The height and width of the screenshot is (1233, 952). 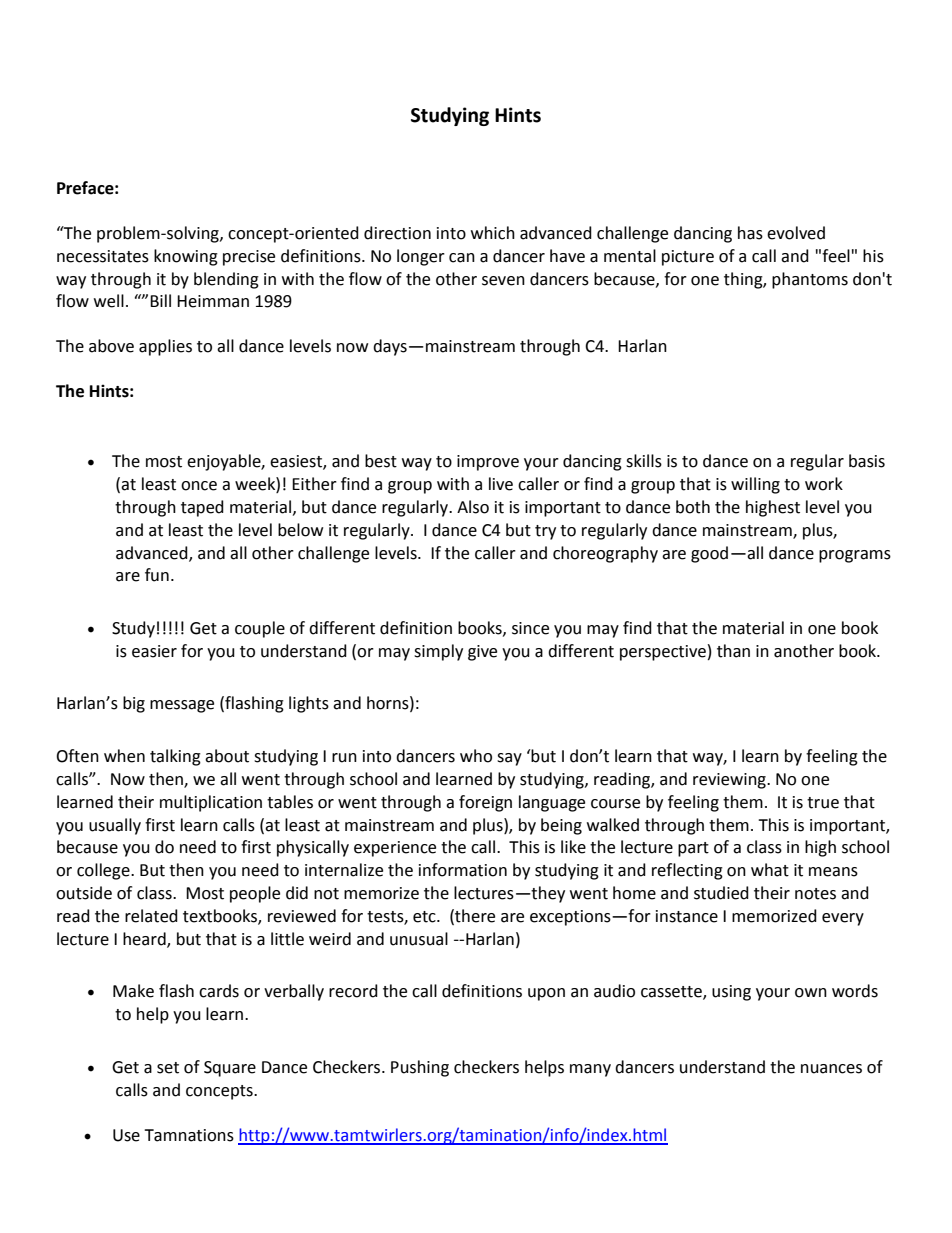 What do you see at coordinates (462, 258) in the screenshot?
I see `can` at bounding box center [462, 258].
